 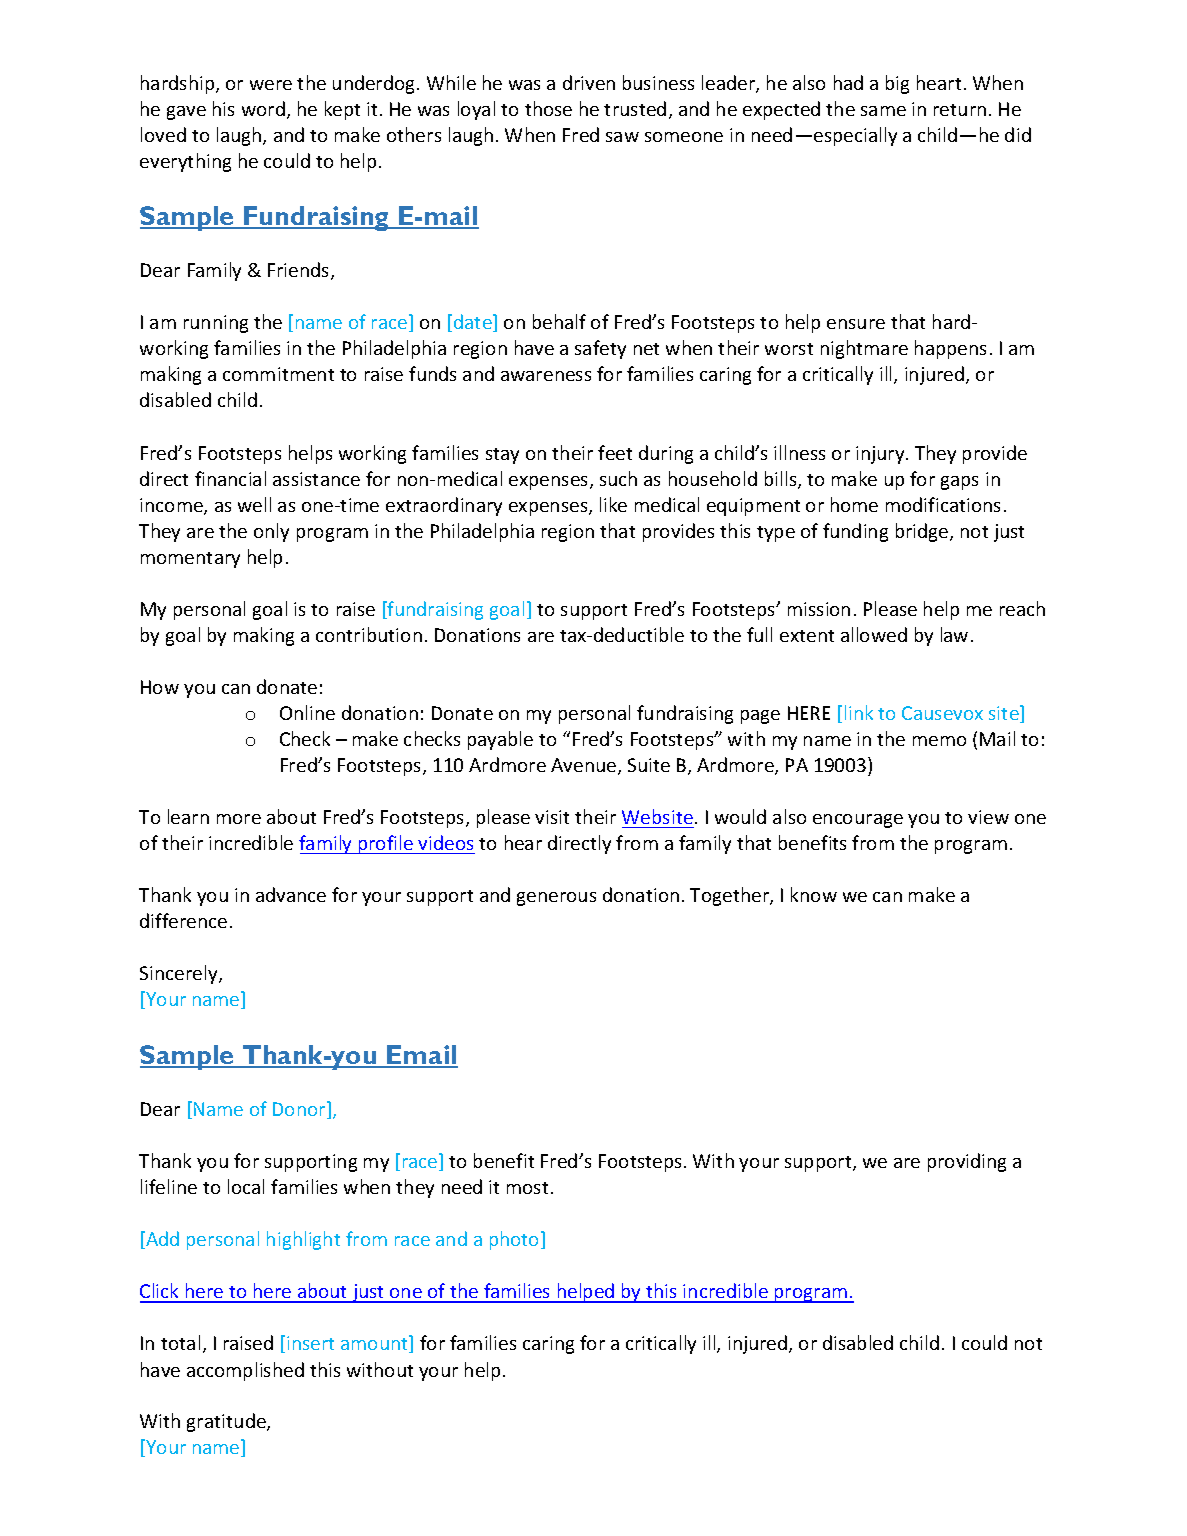 What do you see at coordinates (263, 108) in the document?
I see `word` at bounding box center [263, 108].
